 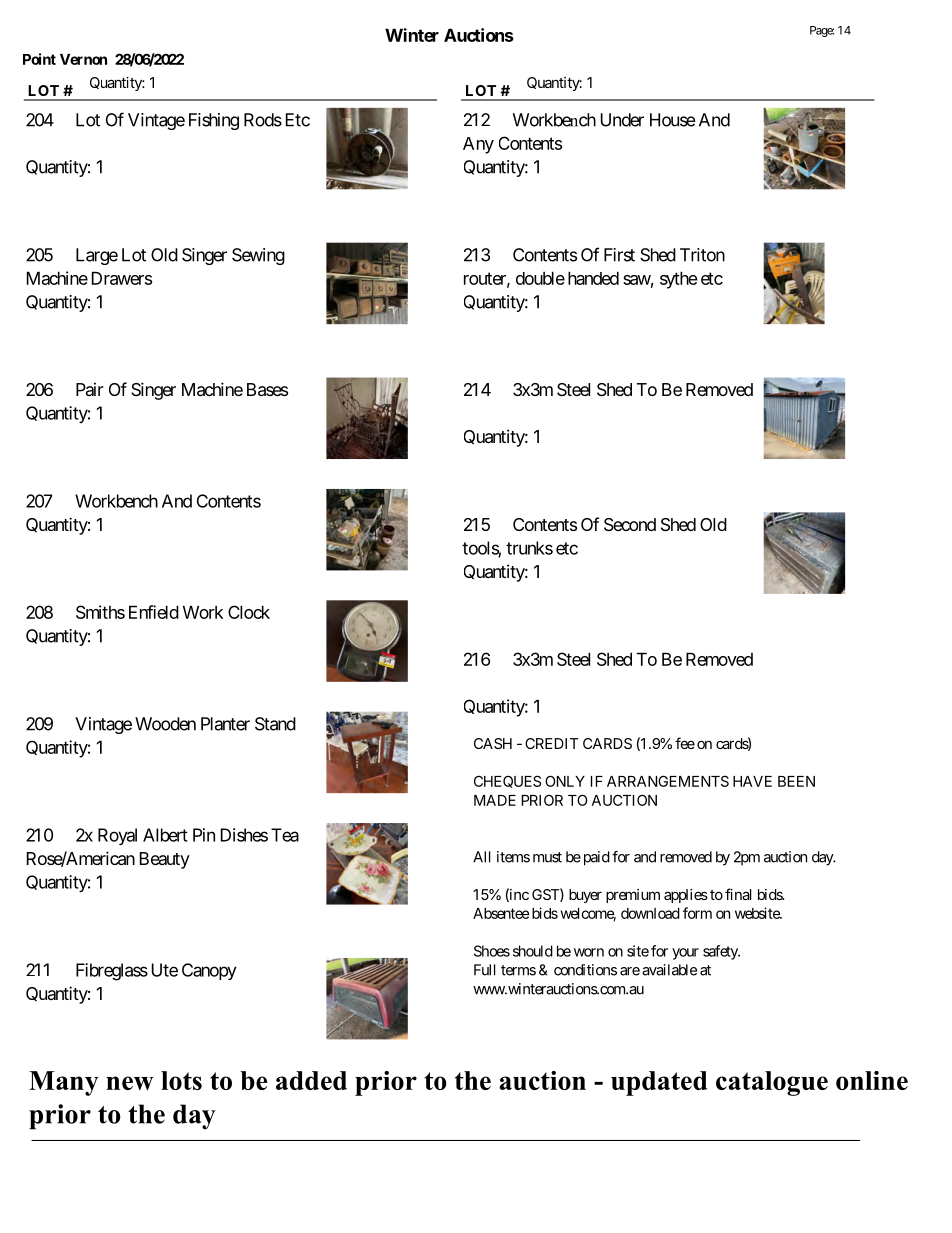 What do you see at coordinates (495, 800) in the image?
I see `MADE` at bounding box center [495, 800].
